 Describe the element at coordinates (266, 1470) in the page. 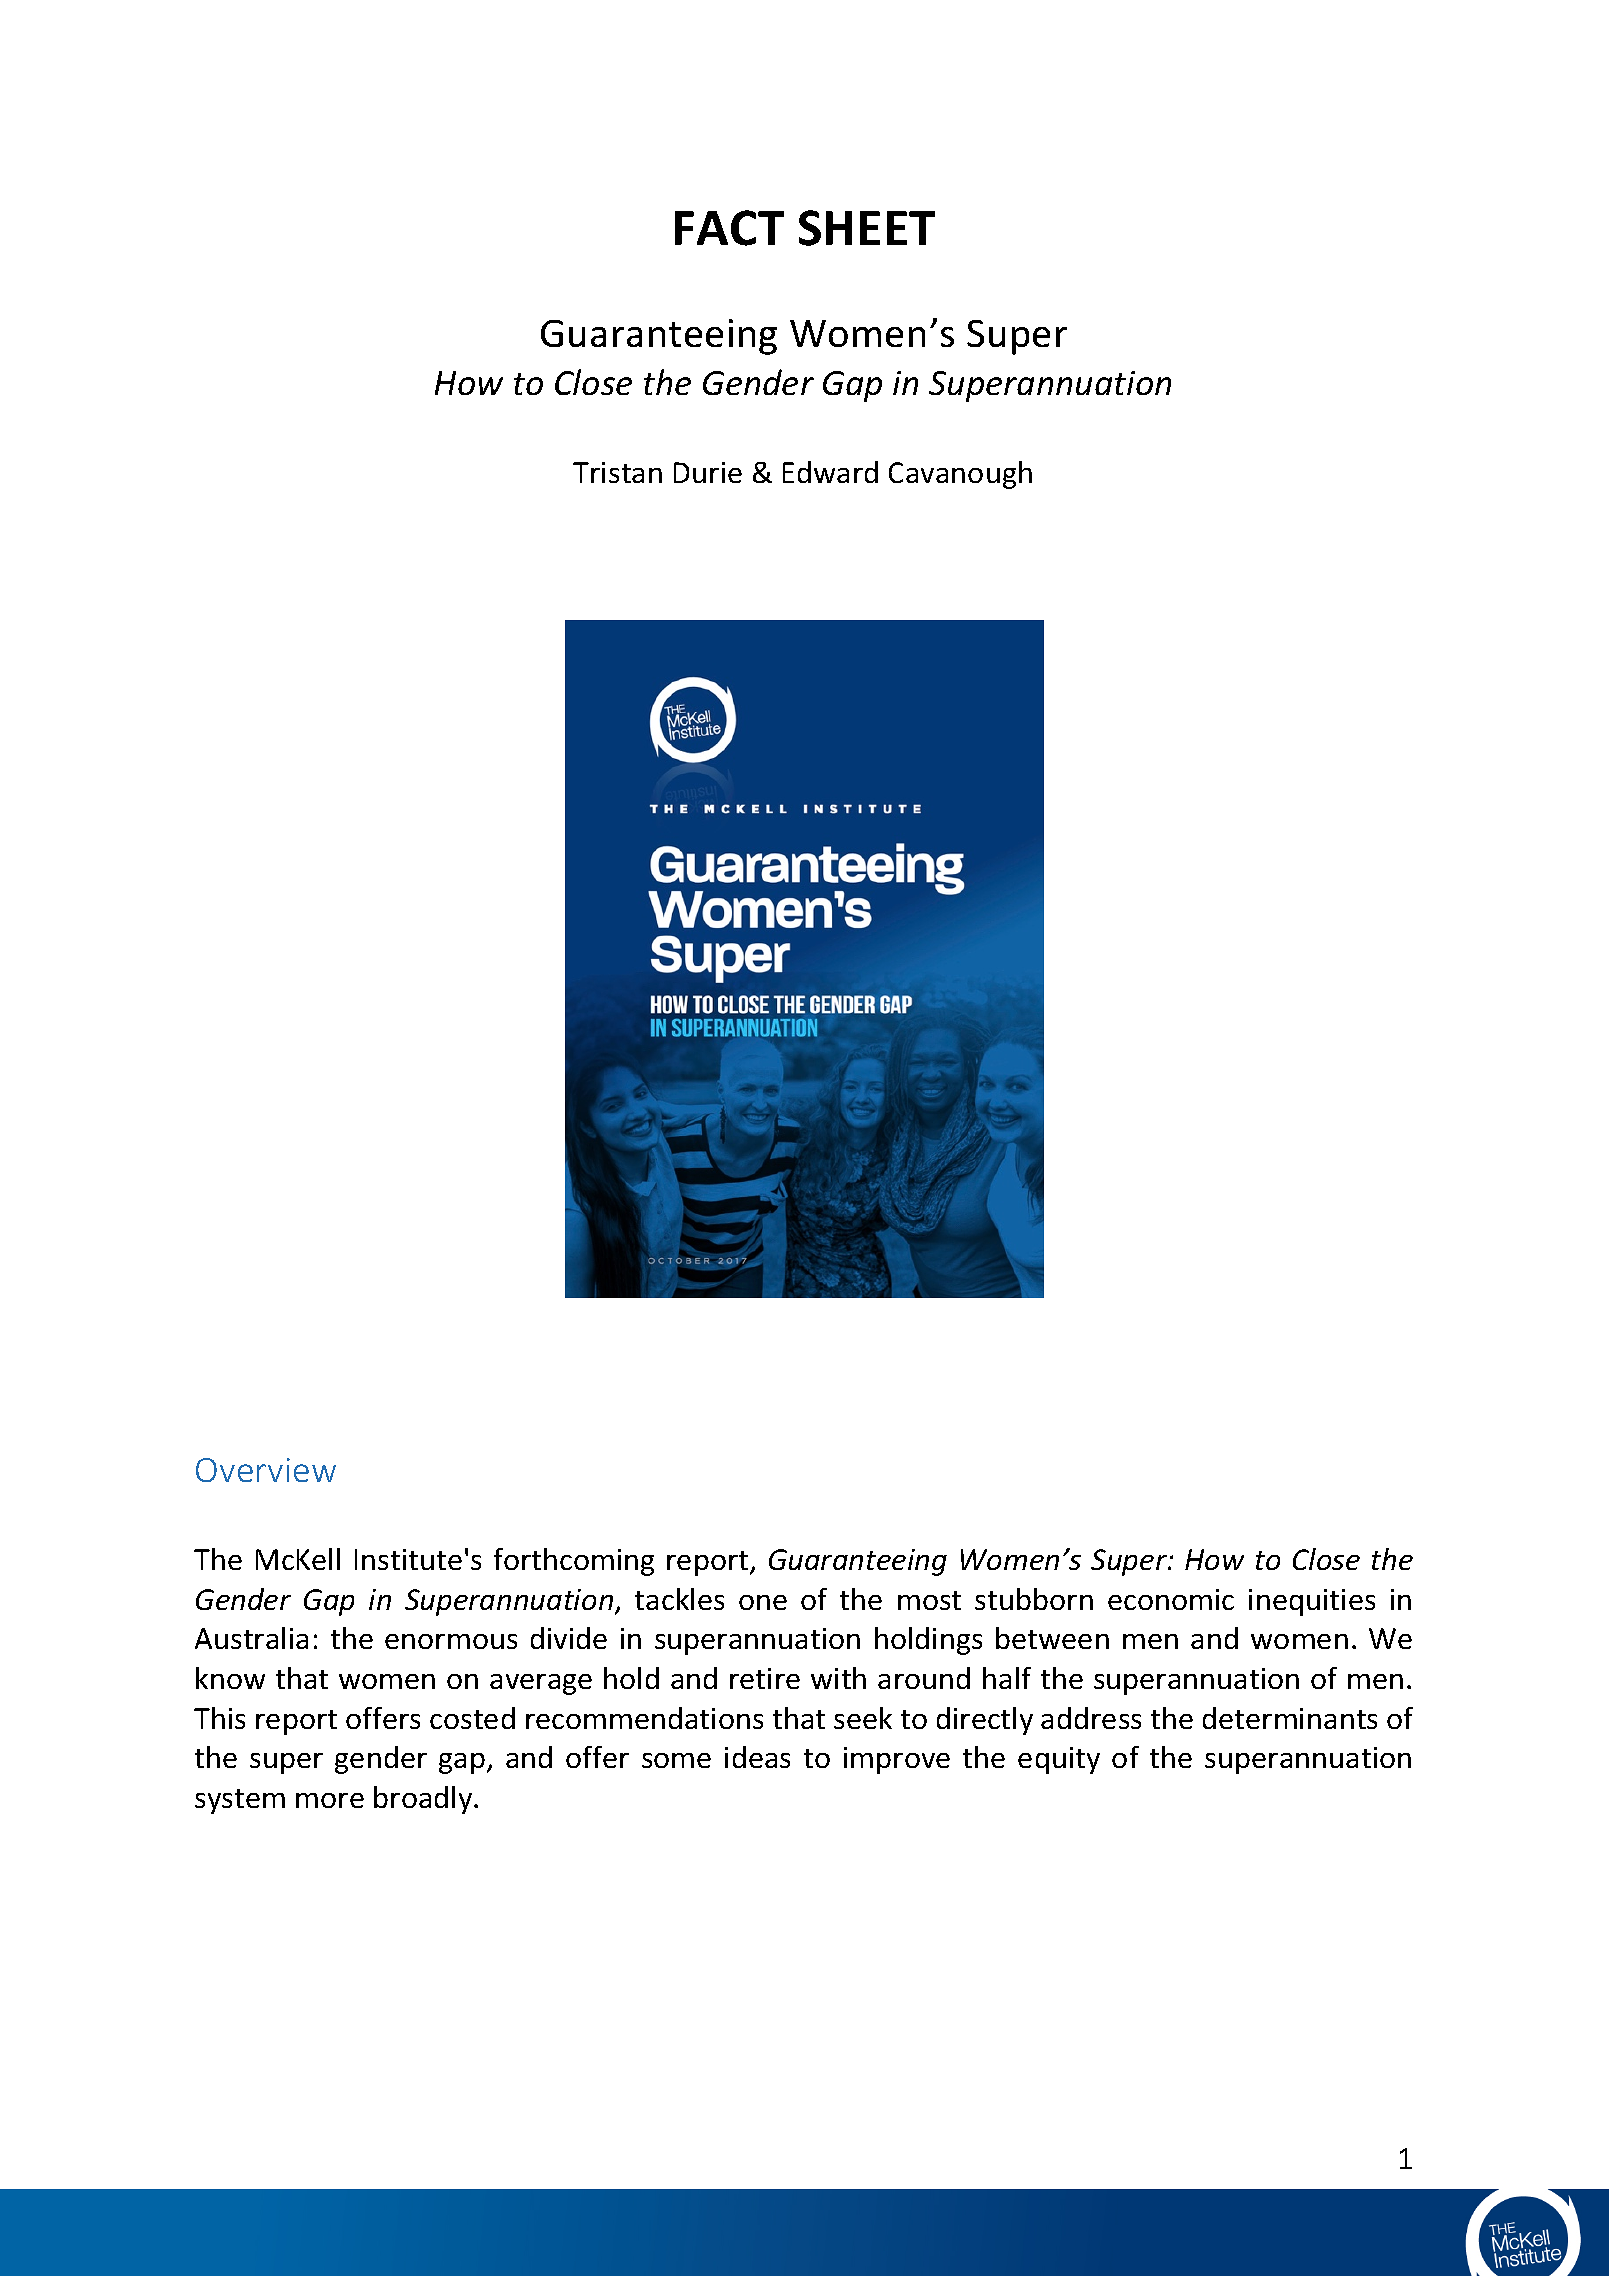

I see `Overview` at that location.
